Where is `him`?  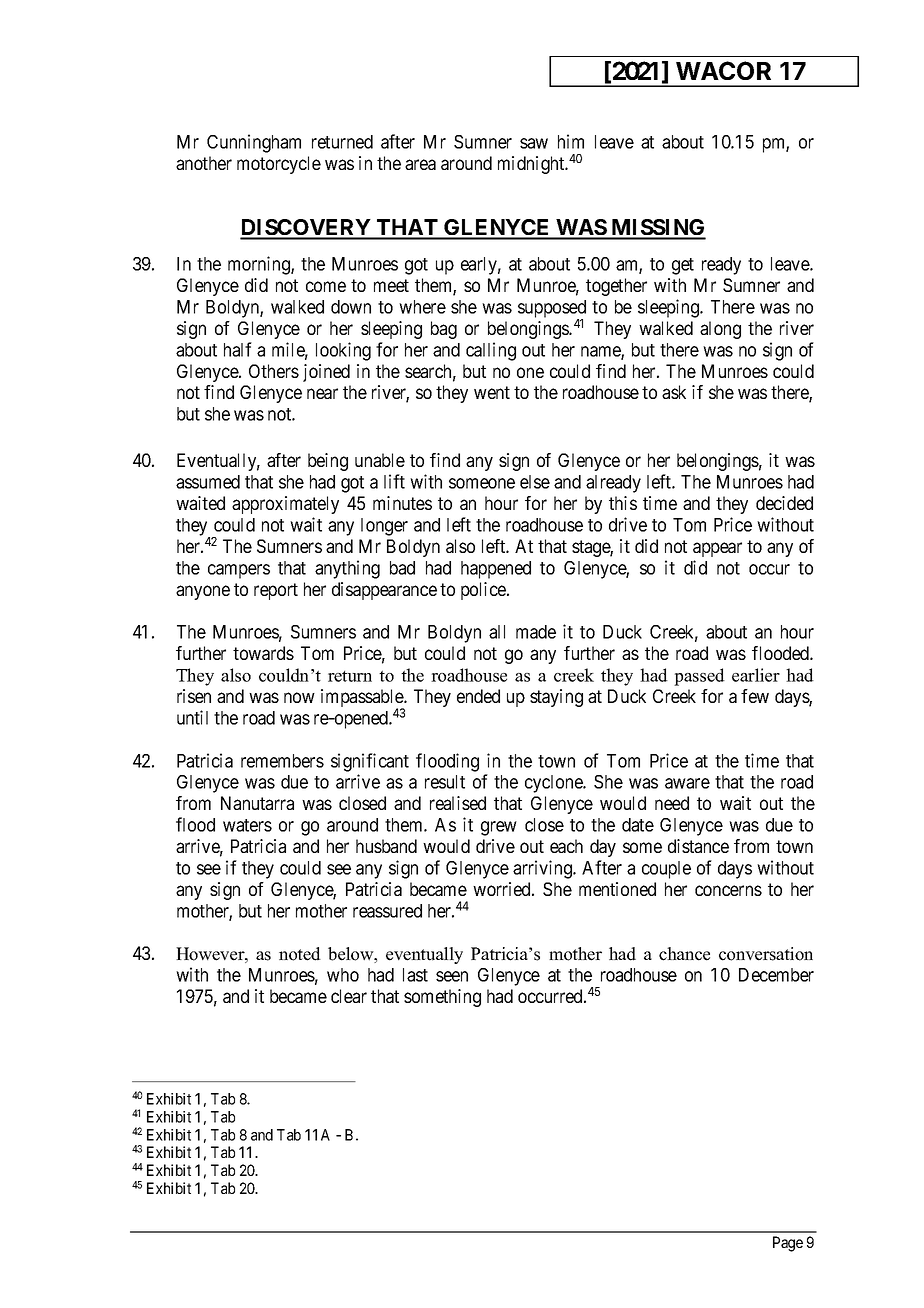
him is located at coordinates (571, 141).
